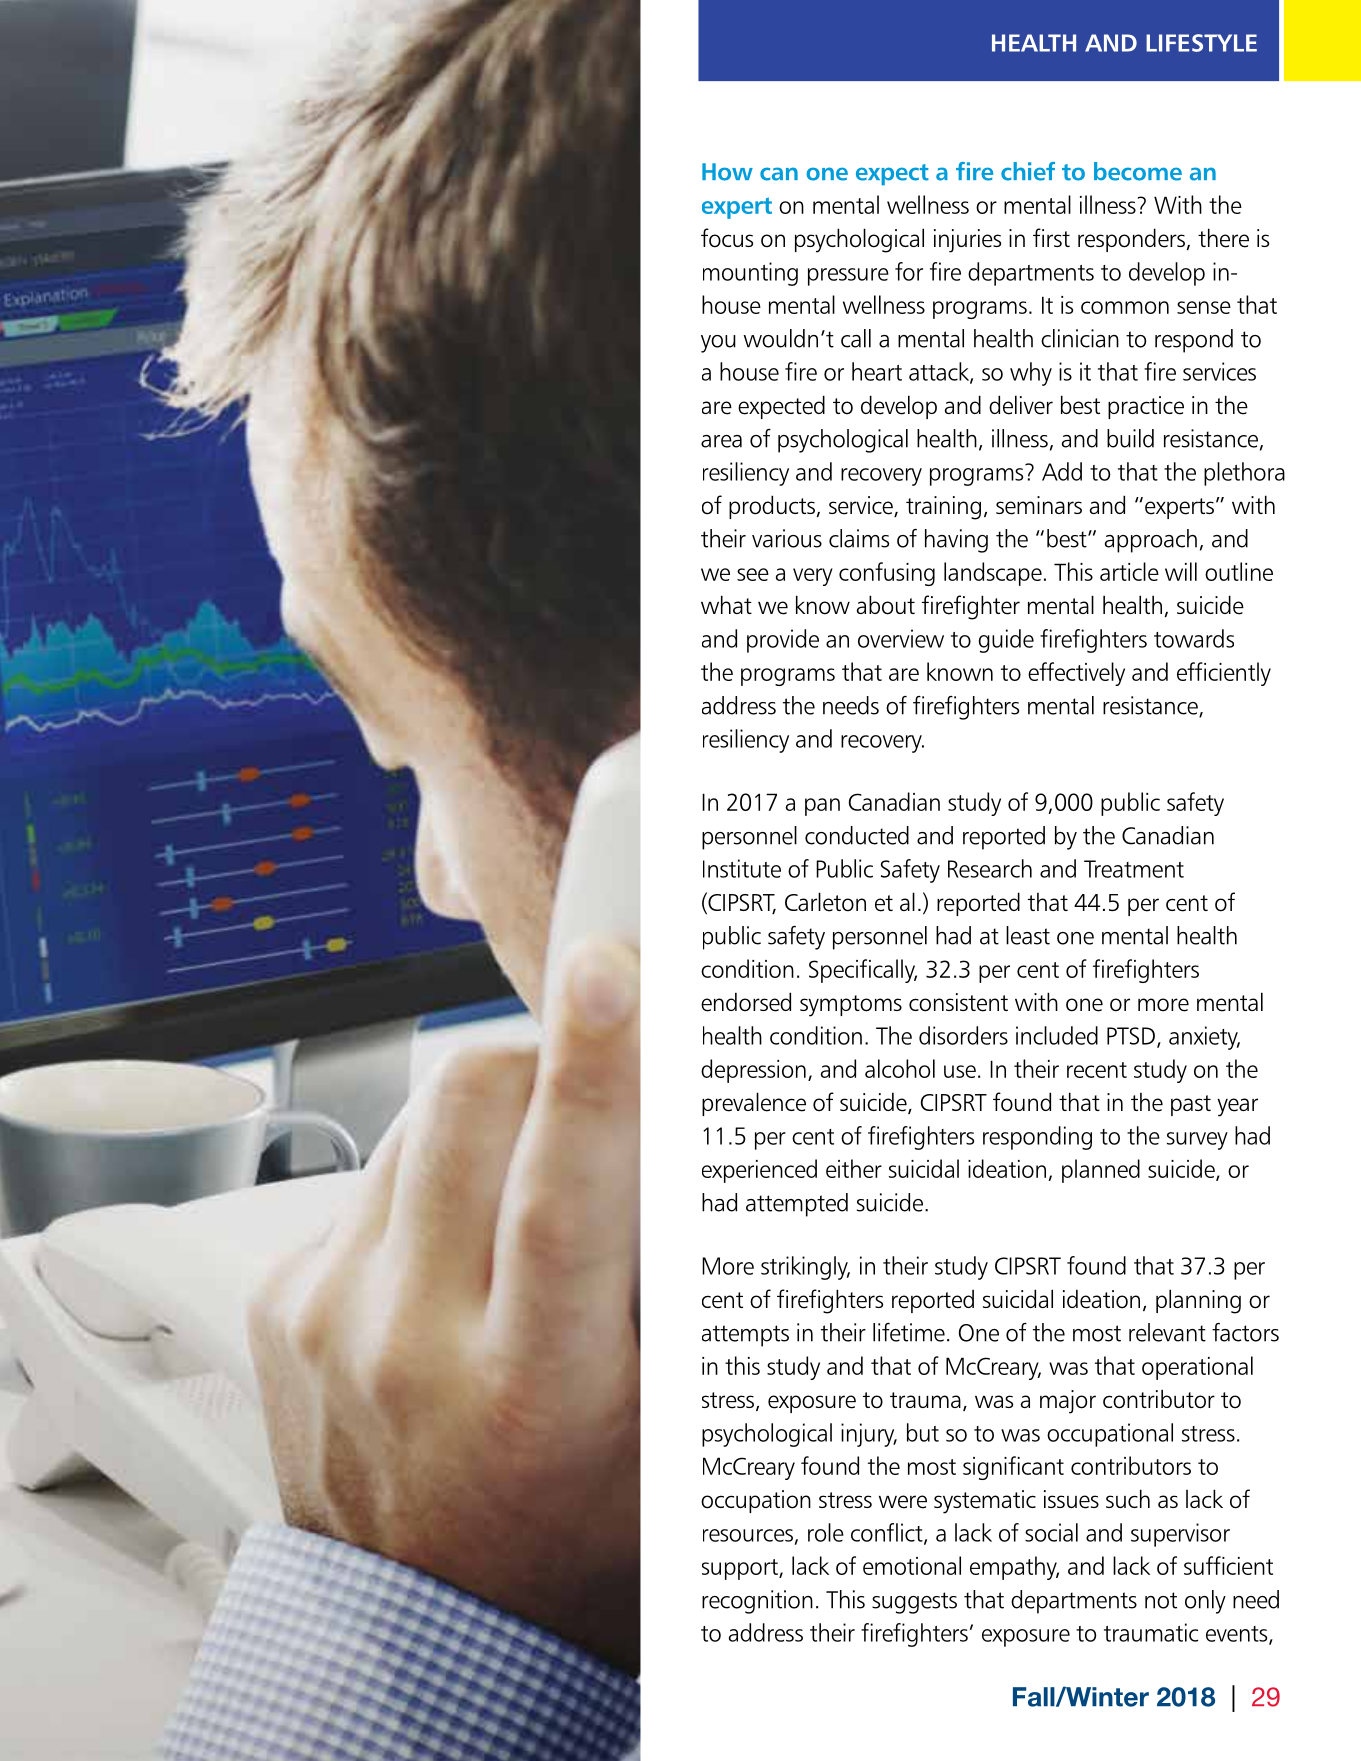  What do you see at coordinates (742, 868) in the page?
I see `Institute` at bounding box center [742, 868].
